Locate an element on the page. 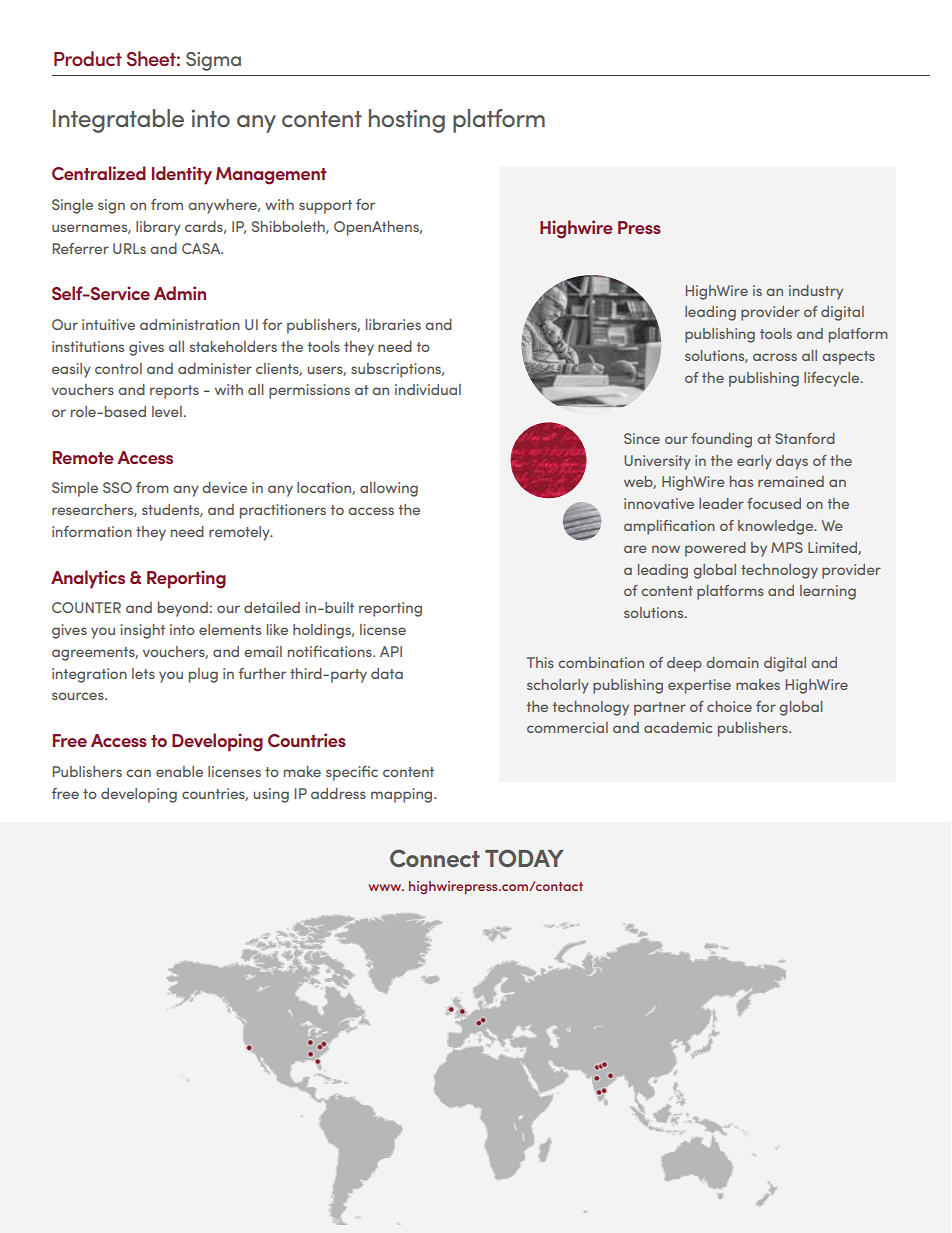 The image size is (952, 1233). Sigma is located at coordinates (213, 61).
